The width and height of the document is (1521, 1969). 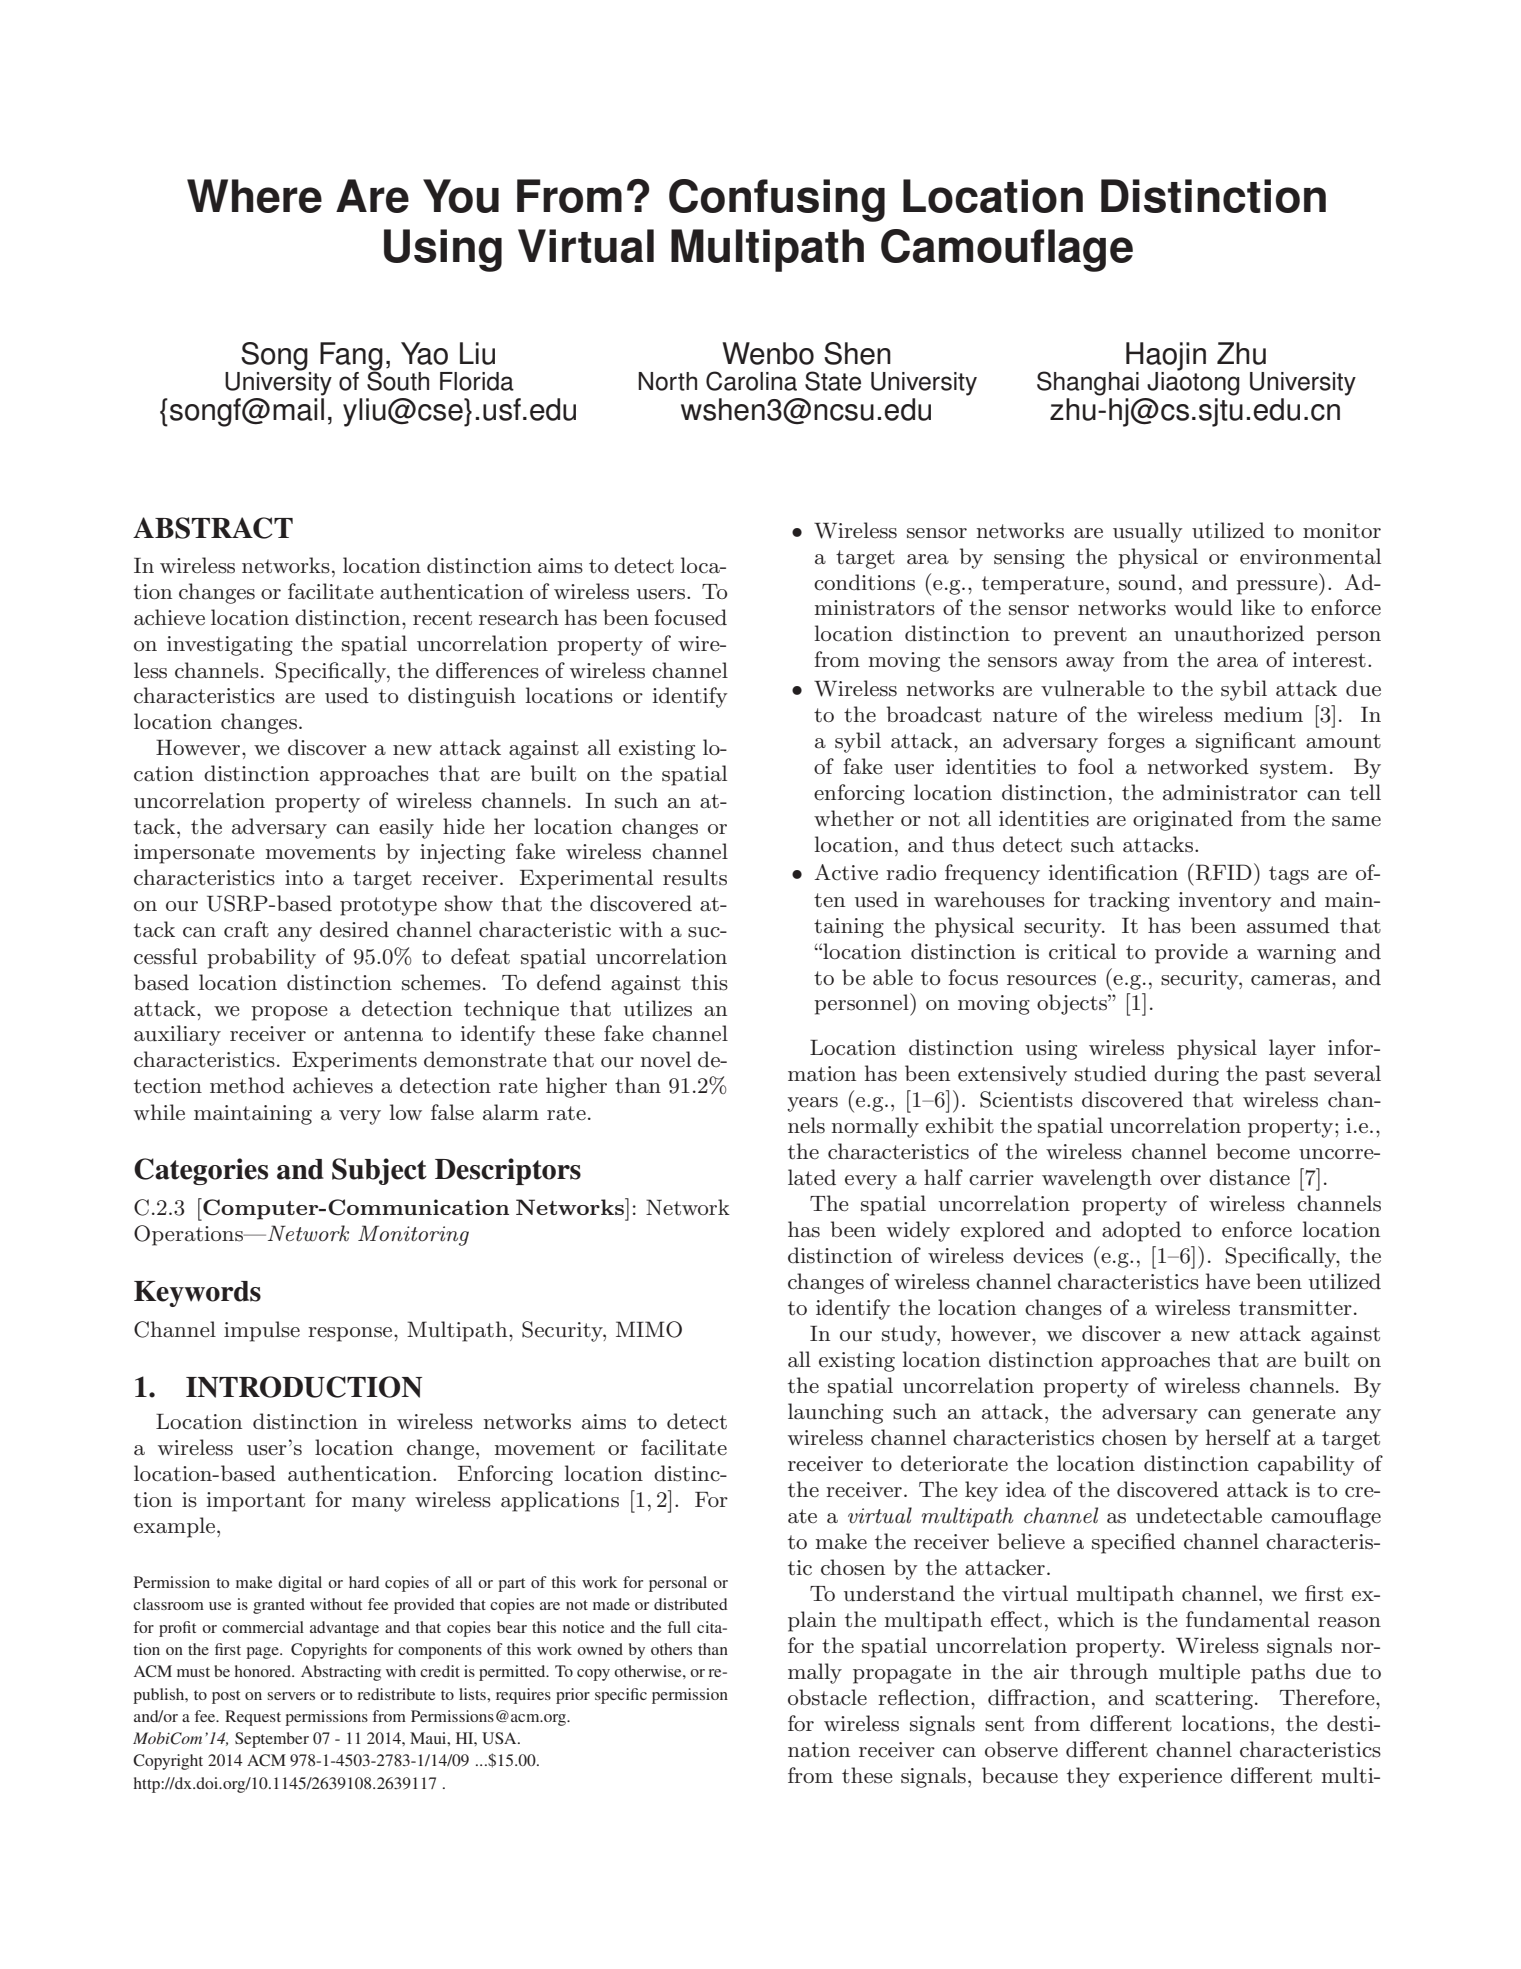 I want to click on Carolina, so click(x=751, y=381).
